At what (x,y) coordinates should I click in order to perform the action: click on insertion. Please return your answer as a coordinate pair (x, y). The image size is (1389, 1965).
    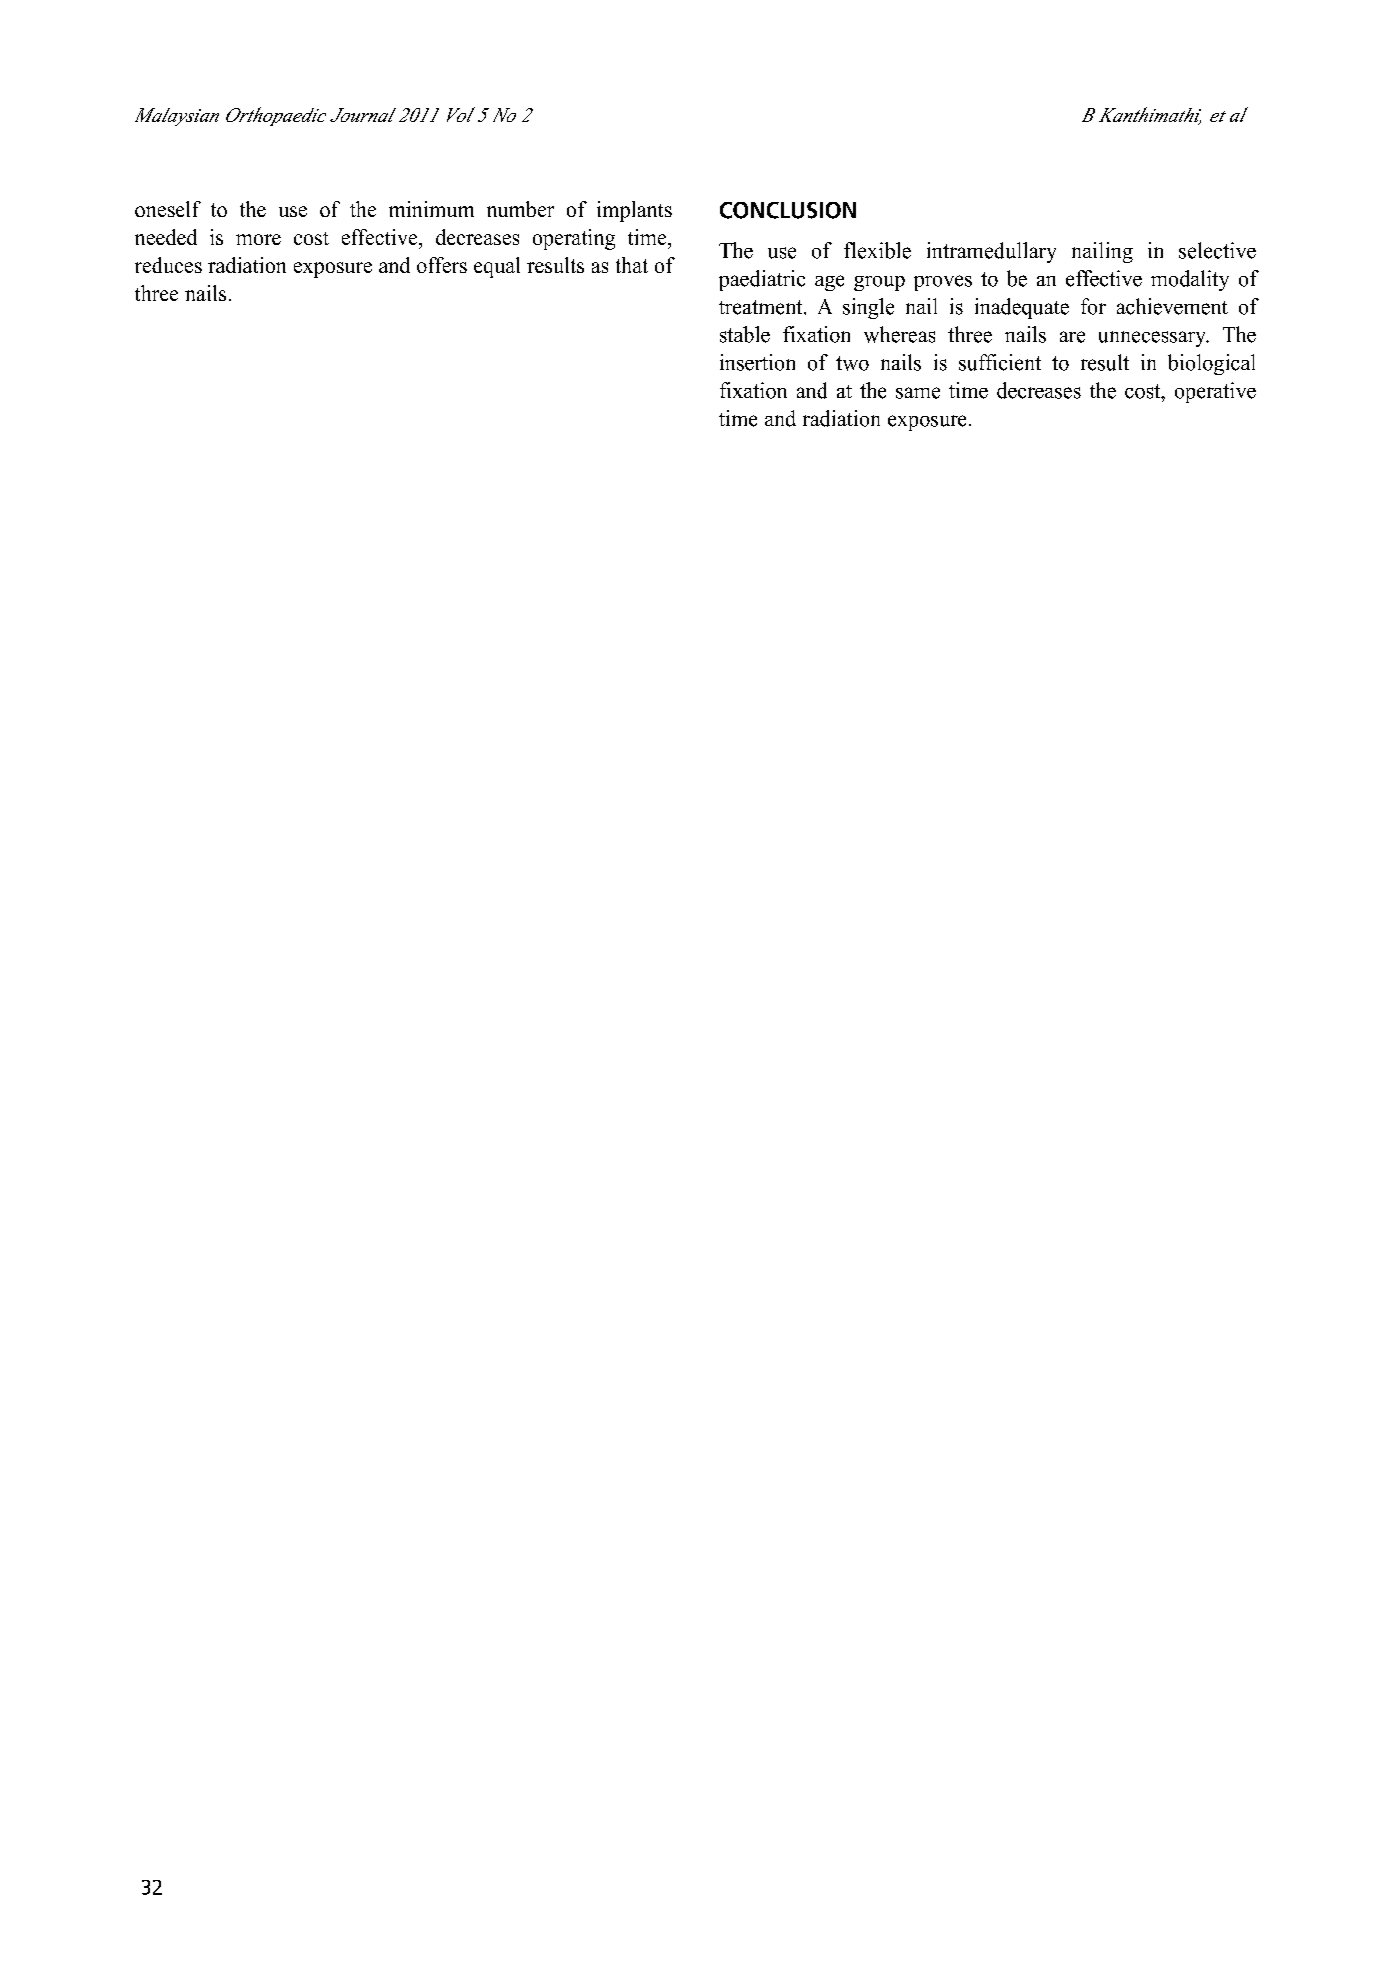
    Looking at the image, I should click on (757, 362).
